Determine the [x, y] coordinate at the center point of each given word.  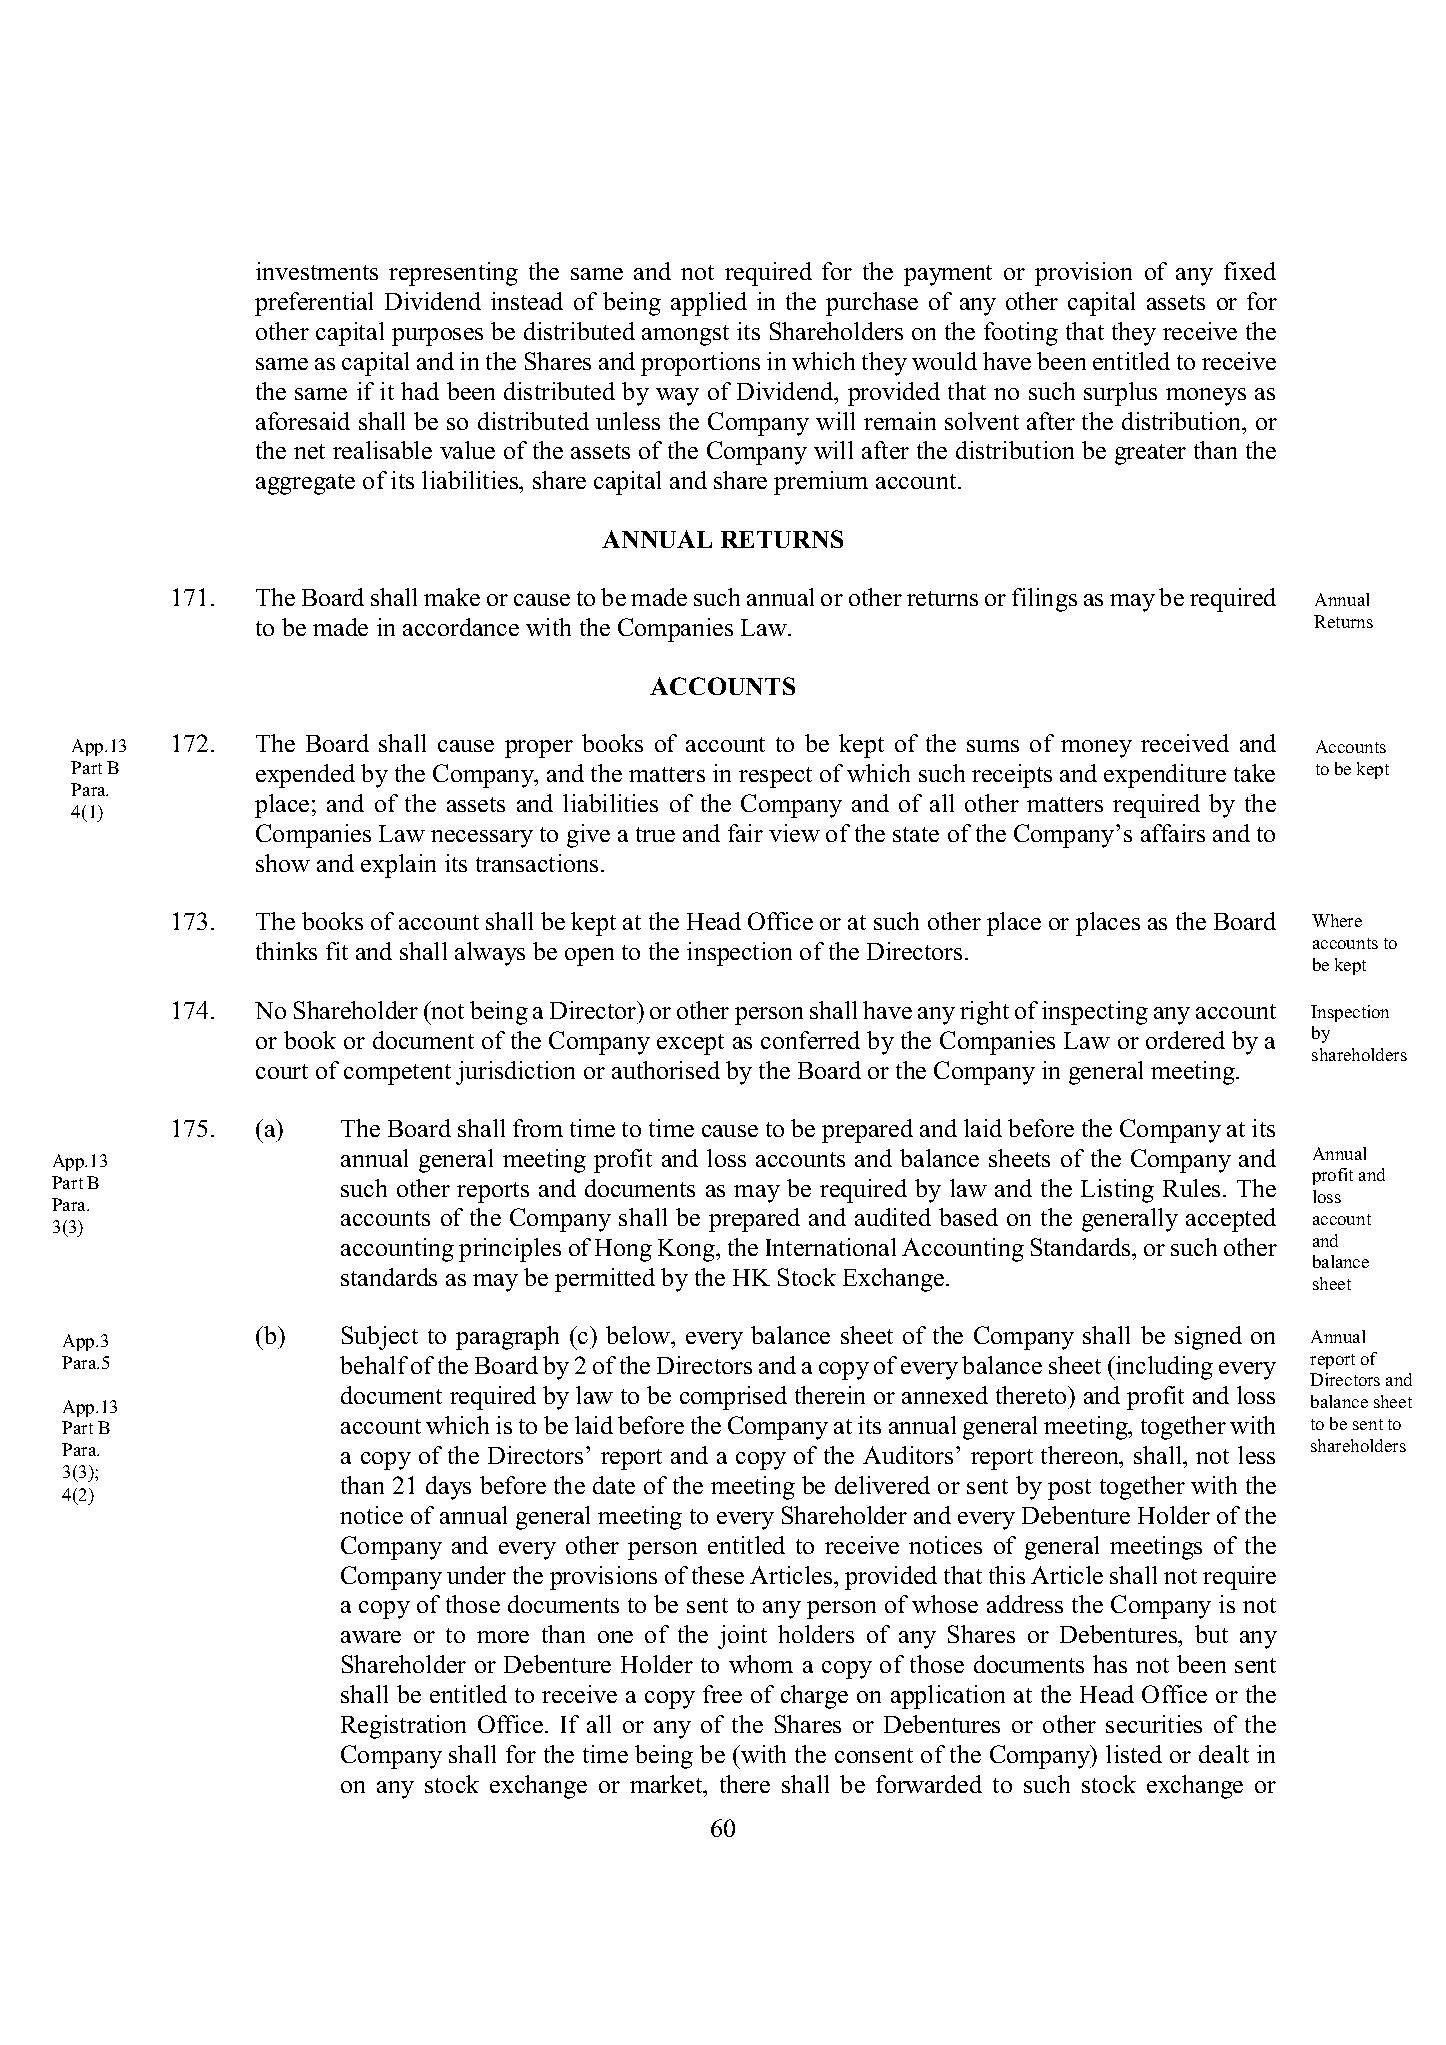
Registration [403, 1727]
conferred [810, 1040]
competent [397, 1074]
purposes [437, 337]
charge [814, 1697]
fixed [1250, 271]
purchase [872, 304]
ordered [1185, 1040]
